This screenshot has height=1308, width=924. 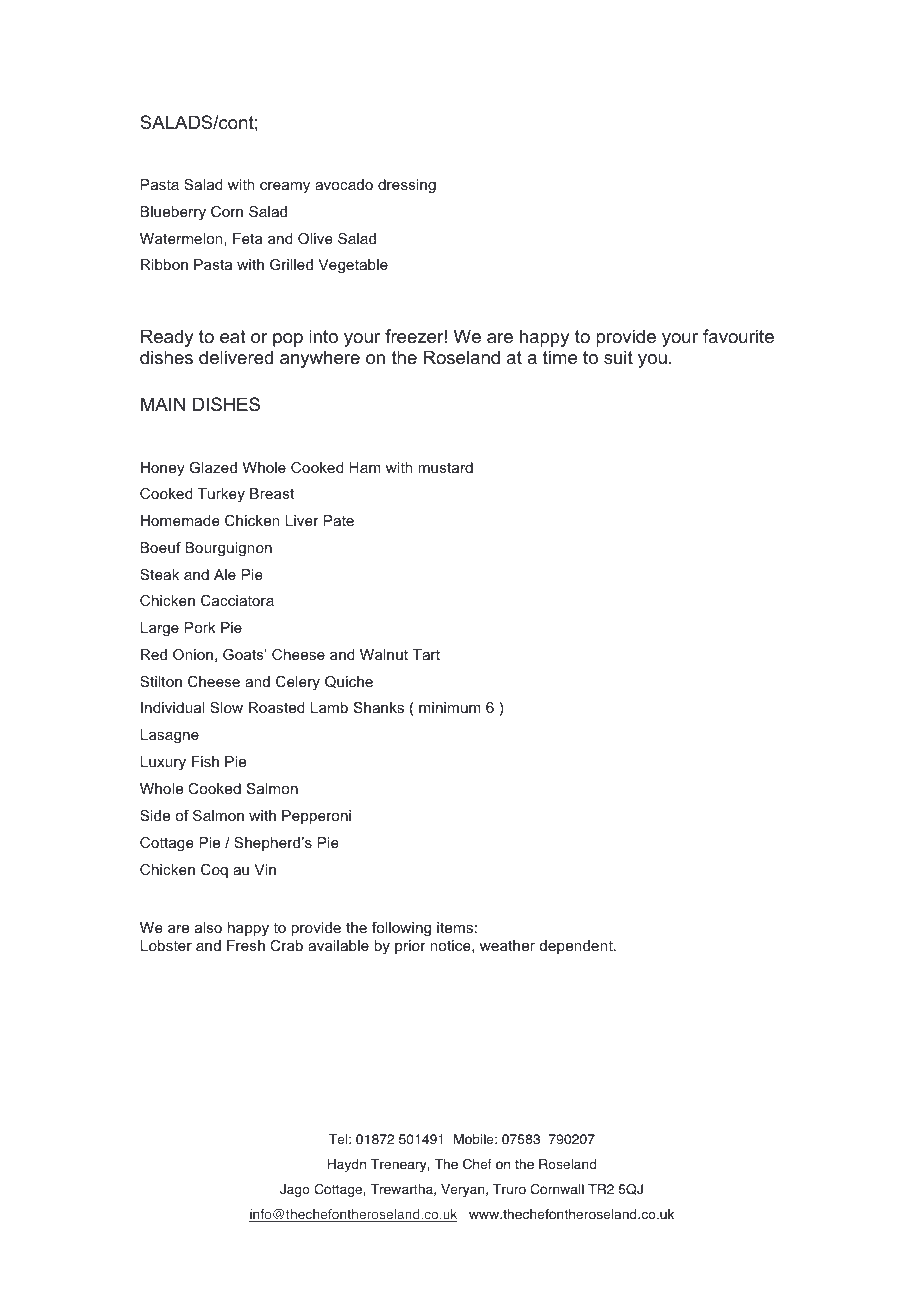 What do you see at coordinates (247, 238) in the screenshot?
I see `Feta` at bounding box center [247, 238].
